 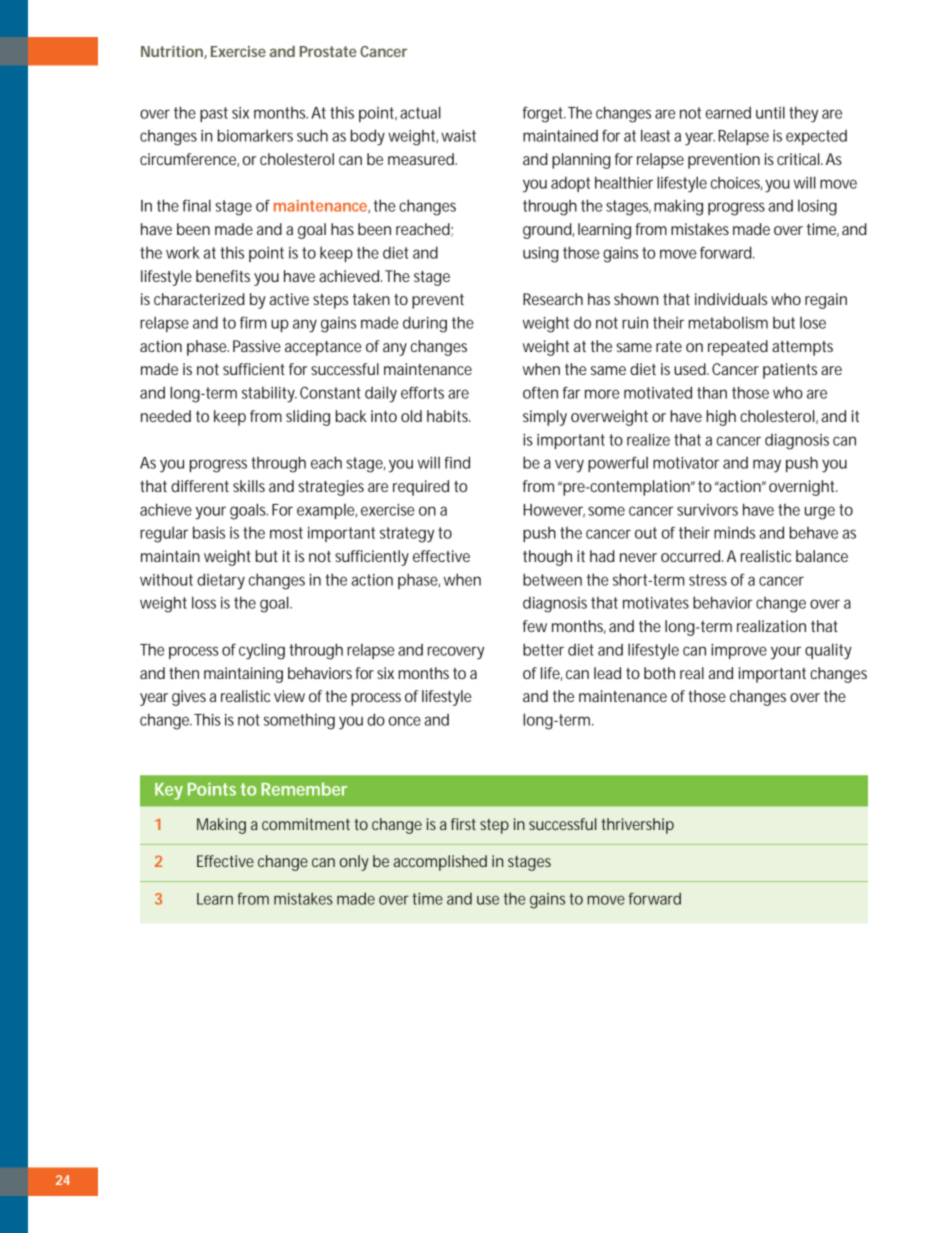 I want to click on commitment, so click(x=306, y=824).
